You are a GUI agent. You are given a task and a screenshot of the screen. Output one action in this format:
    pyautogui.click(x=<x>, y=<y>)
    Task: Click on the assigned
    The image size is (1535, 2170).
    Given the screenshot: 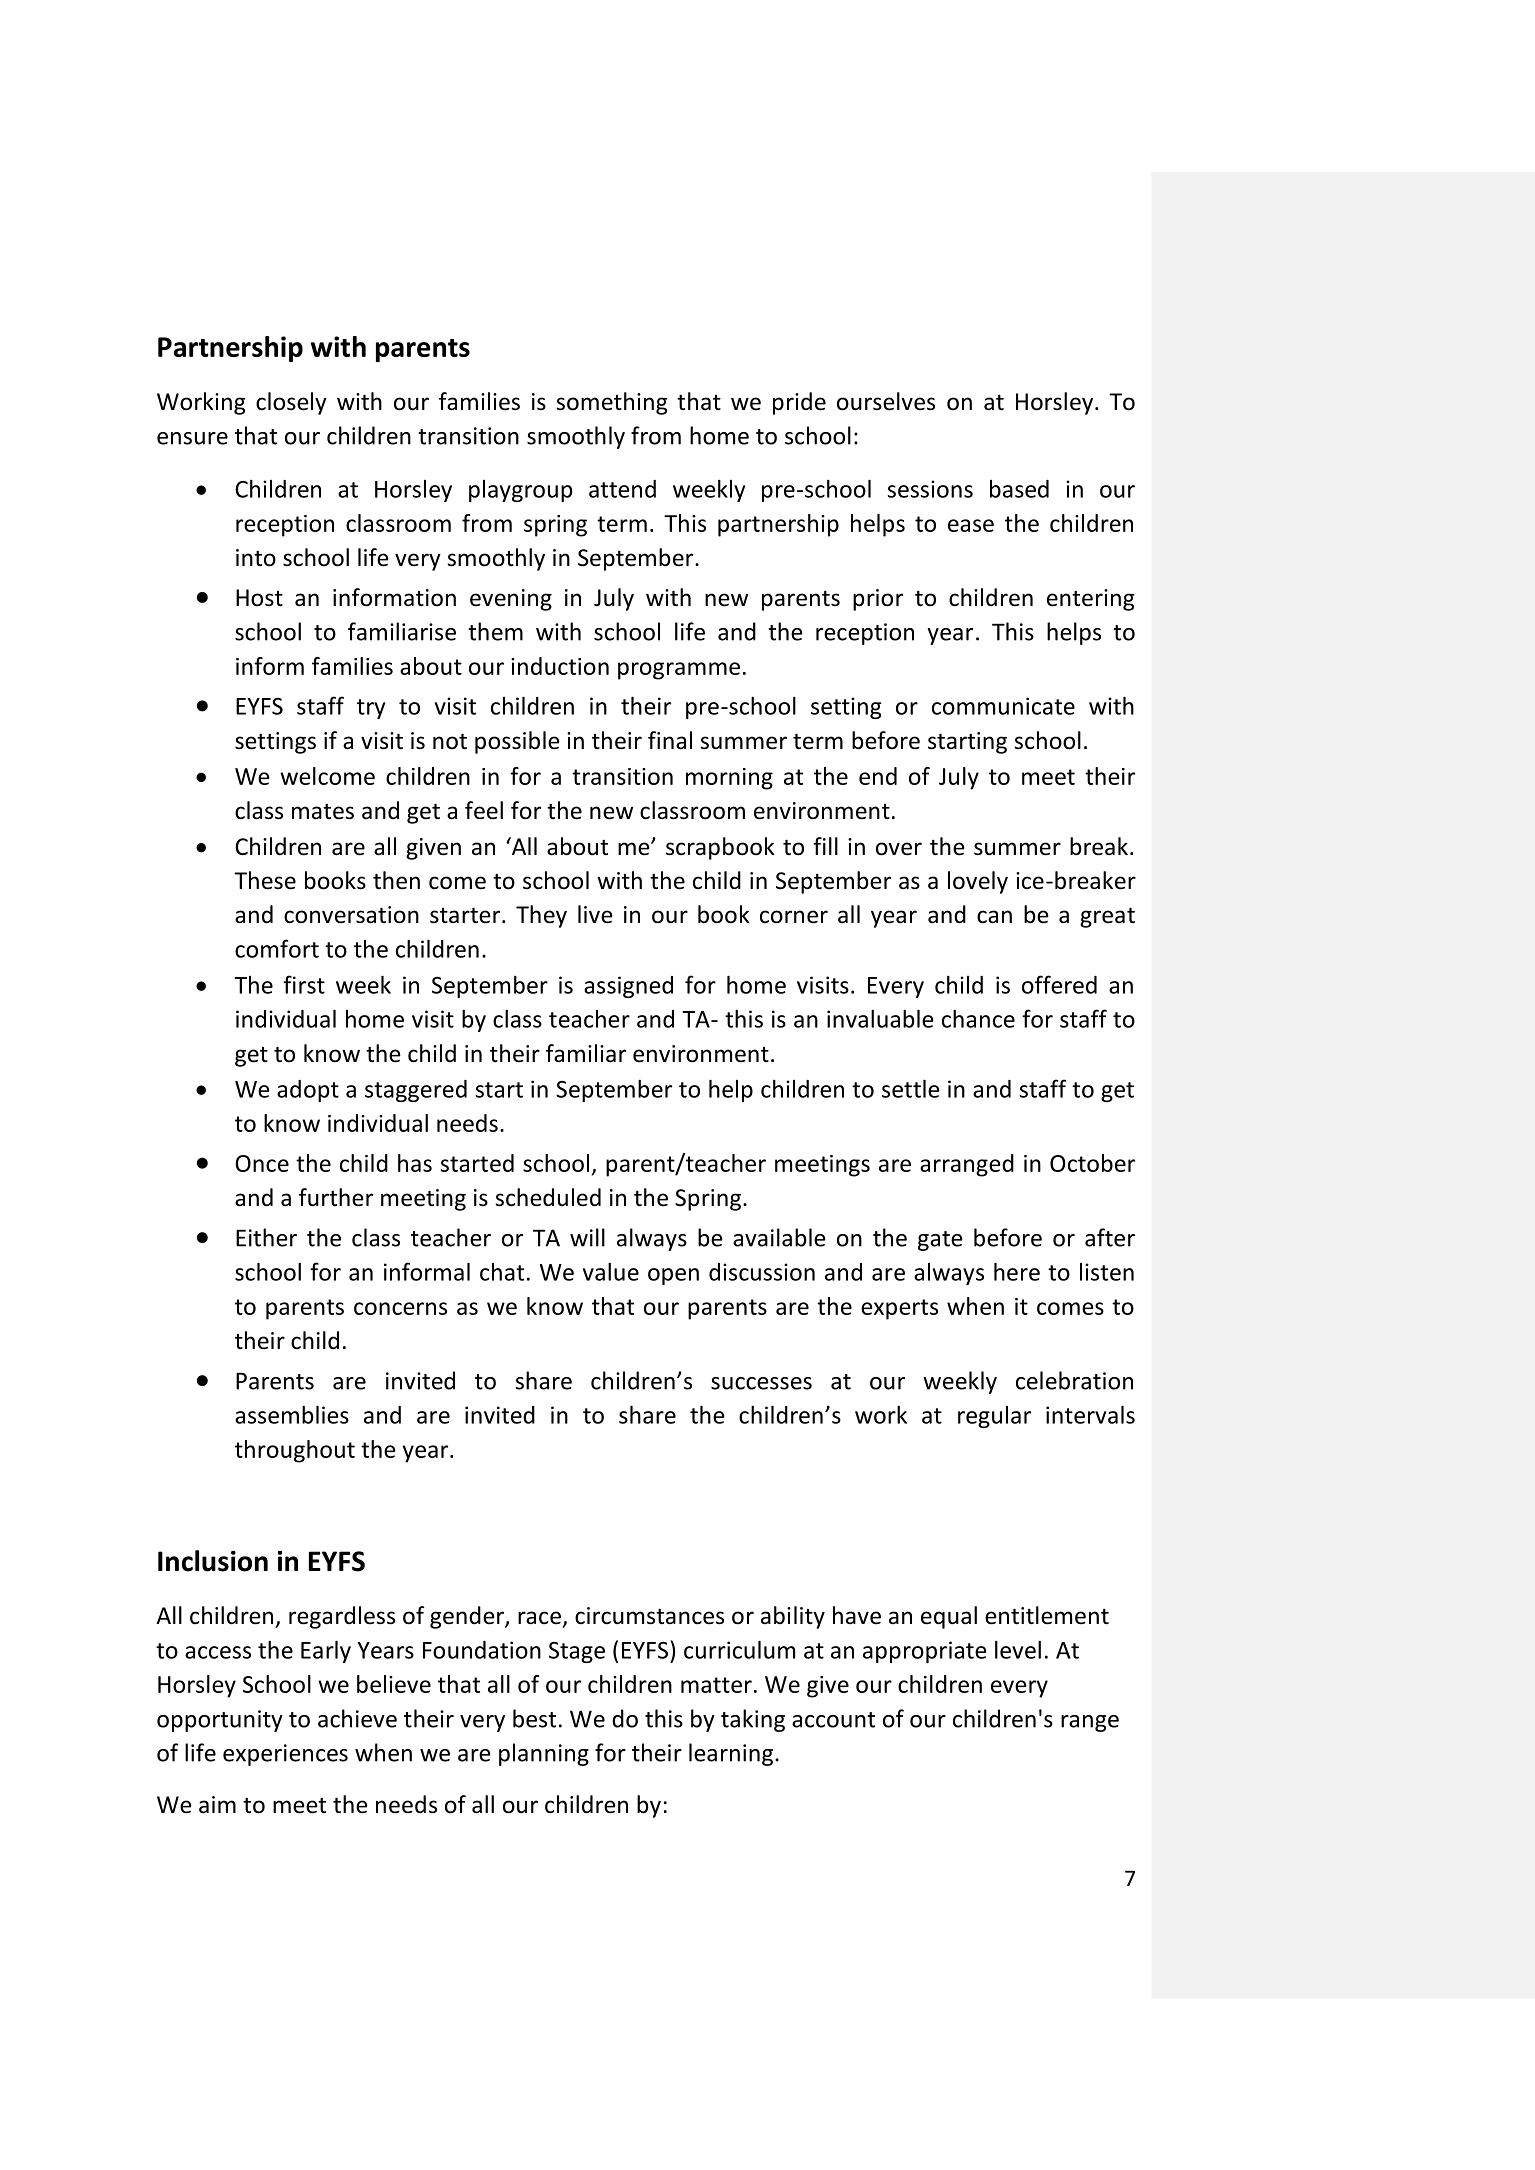 What is the action you would take?
    pyautogui.click(x=628, y=987)
